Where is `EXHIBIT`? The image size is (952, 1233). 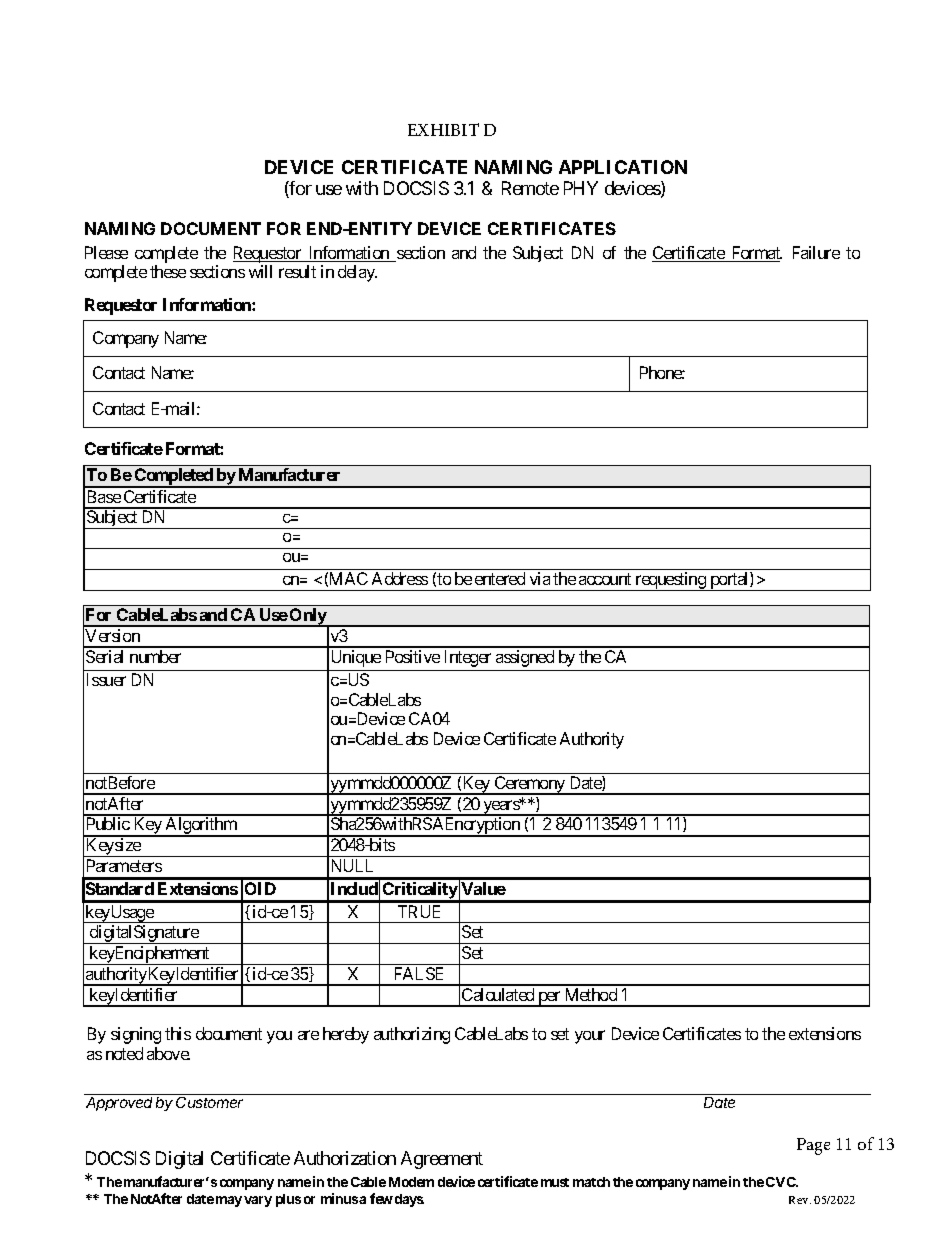 EXHIBIT is located at coordinates (443, 129).
